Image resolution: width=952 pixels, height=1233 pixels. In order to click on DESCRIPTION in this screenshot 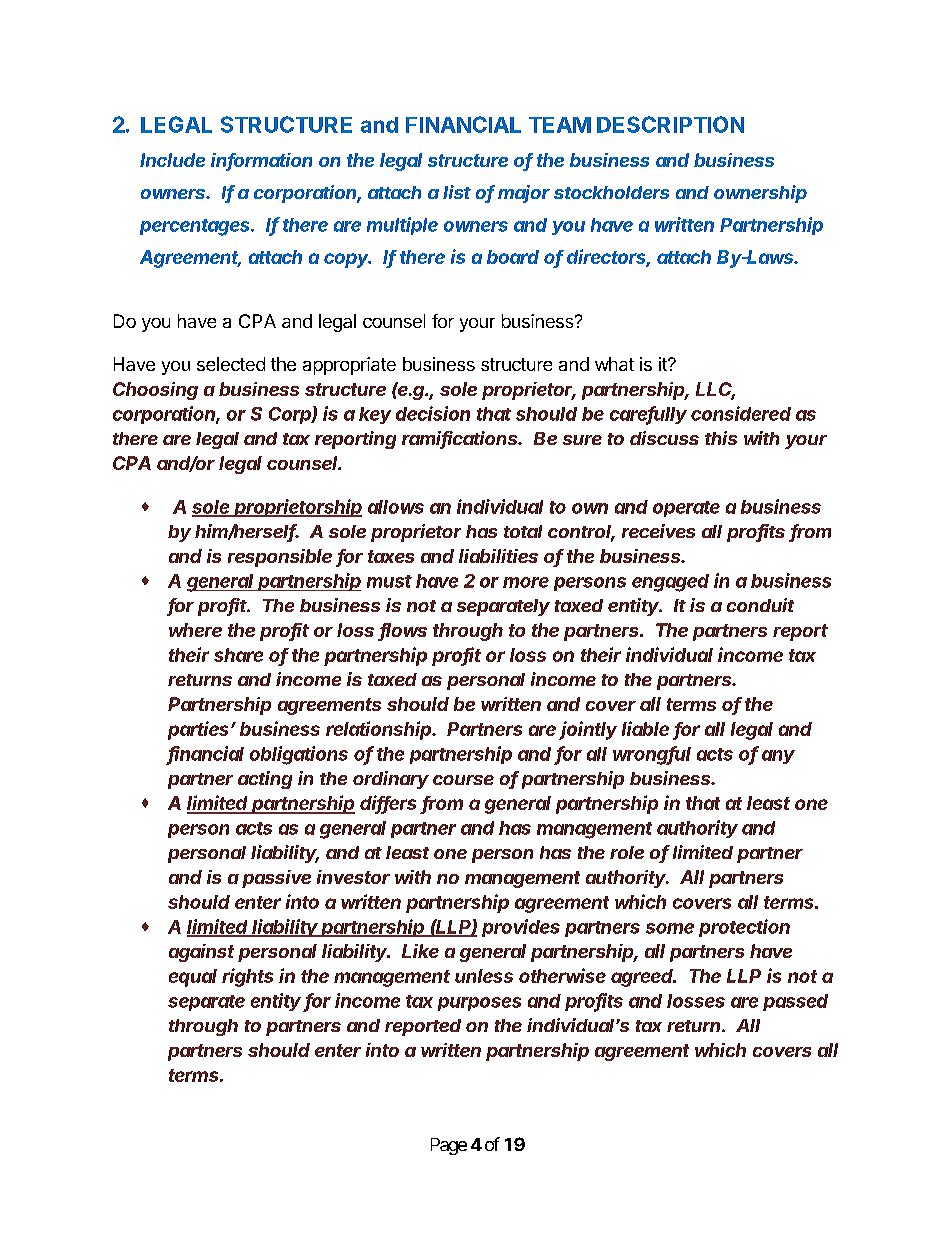, I will do `click(670, 124)`.
